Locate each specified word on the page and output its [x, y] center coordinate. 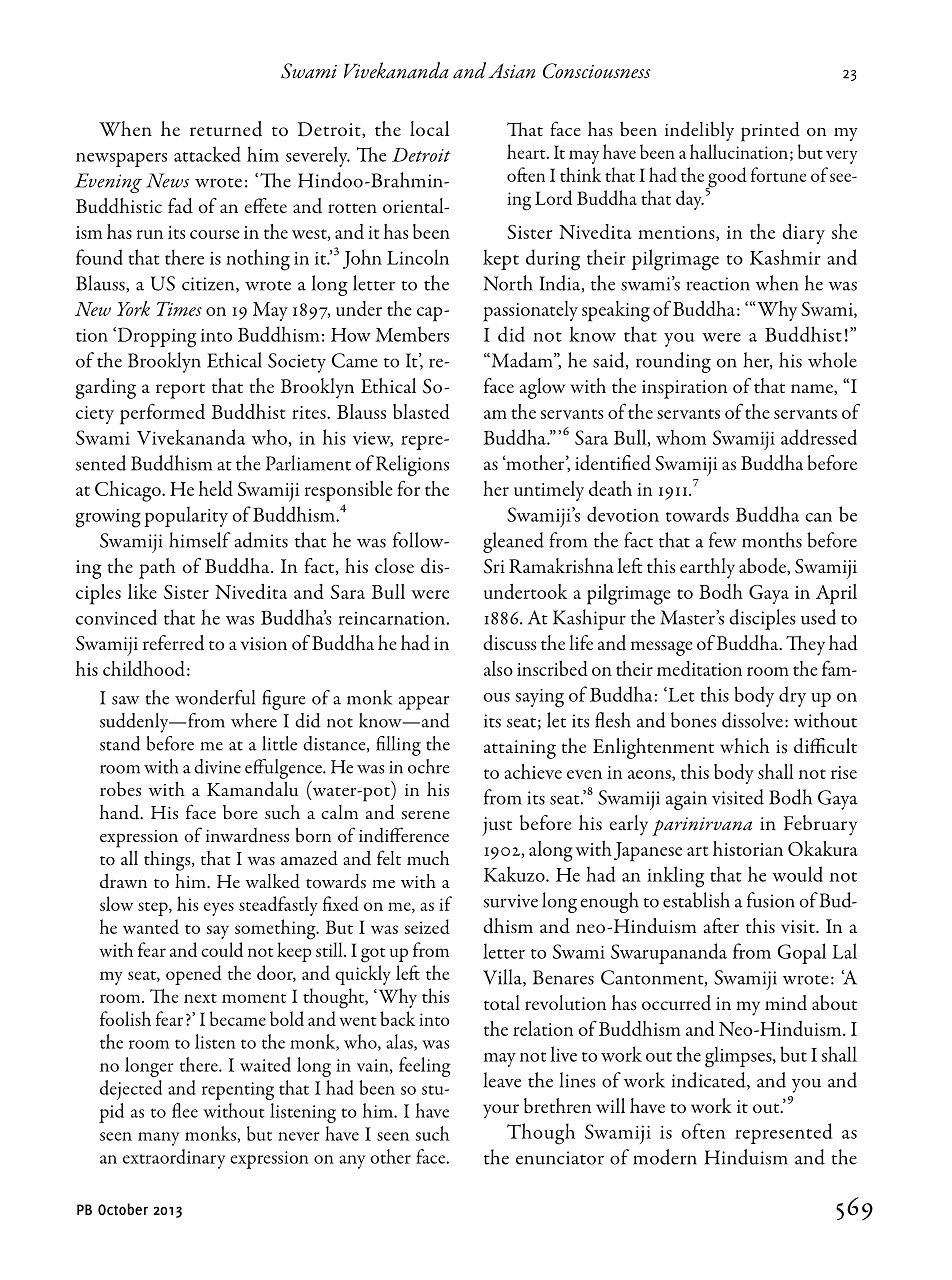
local [429, 128]
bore [240, 812]
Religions [412, 465]
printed [770, 131]
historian [748, 848]
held [216, 488]
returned [226, 129]
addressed [819, 437]
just [497, 826]
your [501, 1111]
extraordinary [174, 1159]
